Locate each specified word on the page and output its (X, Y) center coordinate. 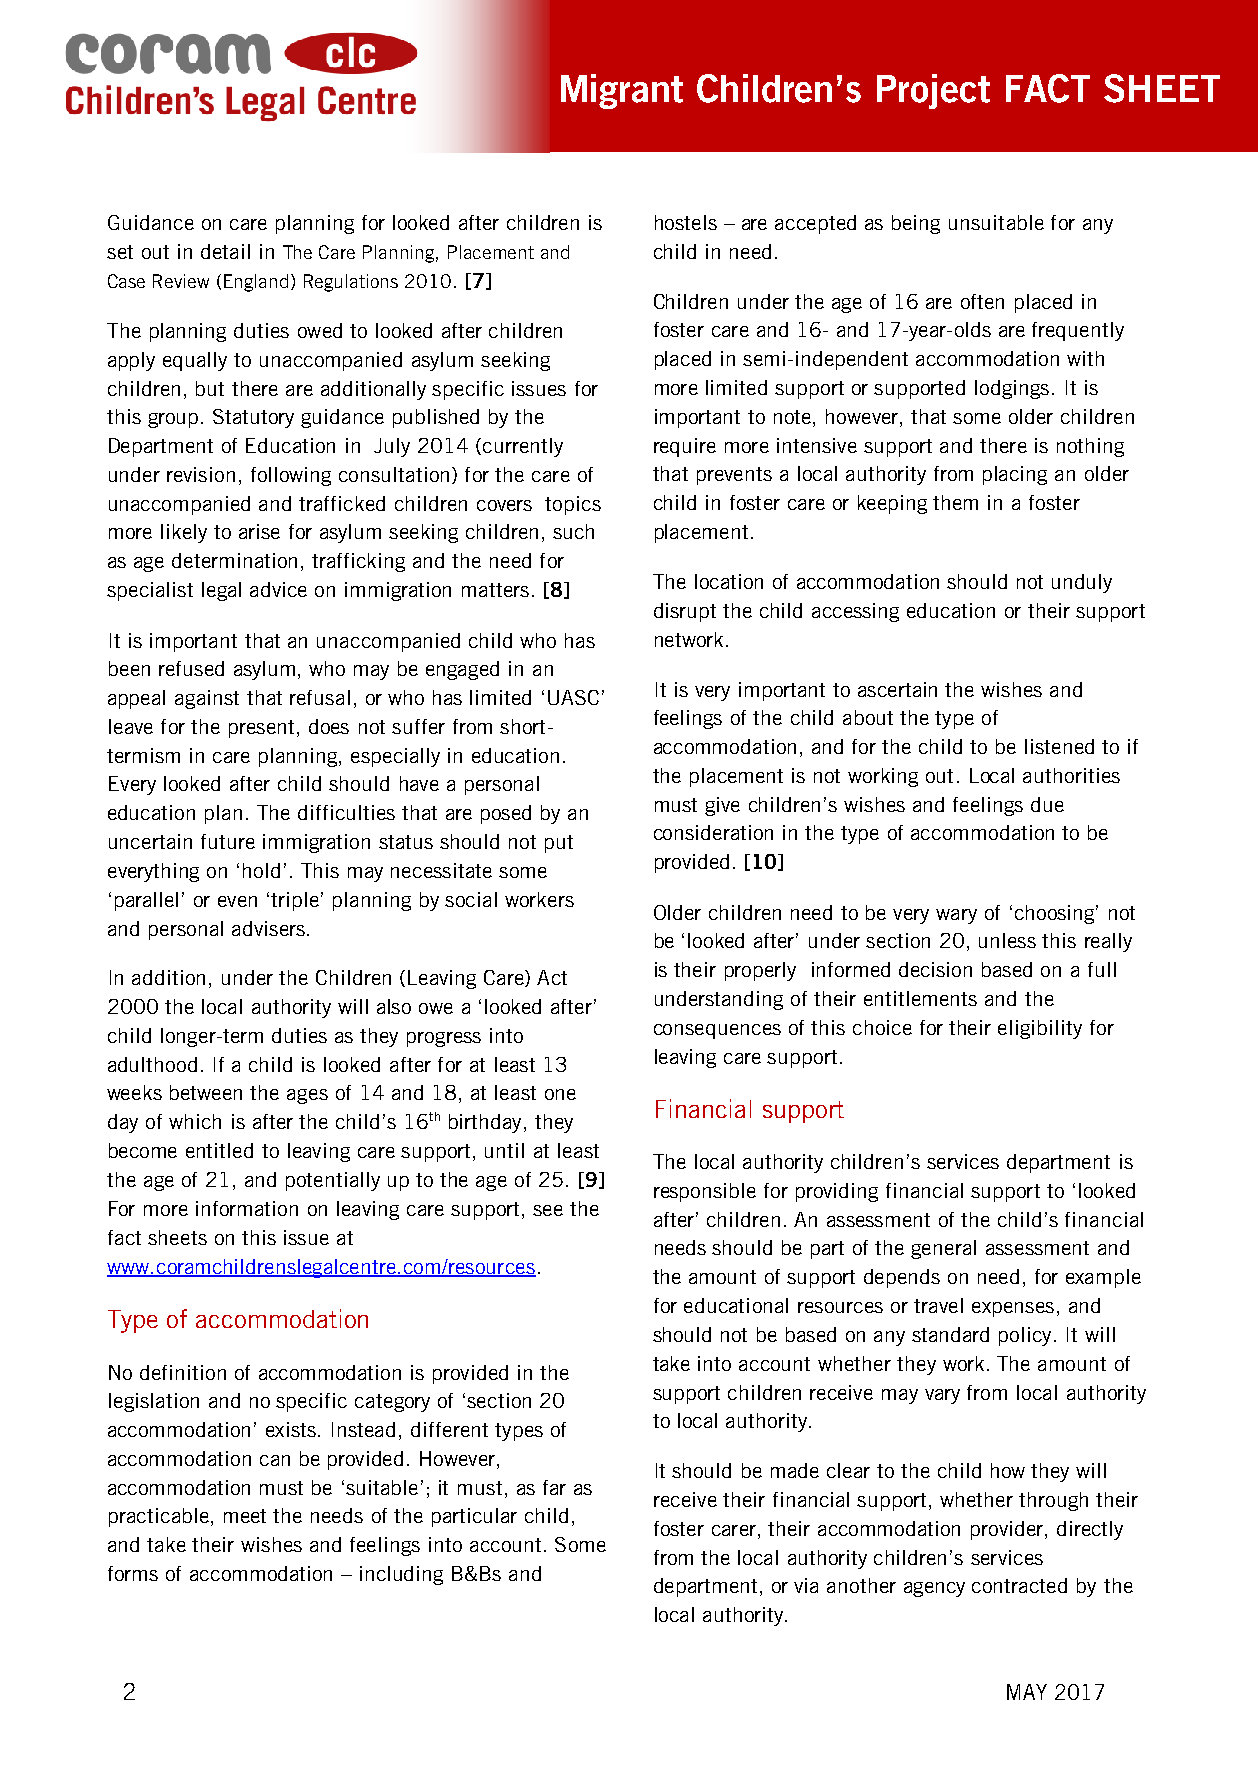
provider (1007, 1530)
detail (225, 251)
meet (245, 1516)
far (554, 1487)
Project (933, 91)
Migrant (622, 91)
